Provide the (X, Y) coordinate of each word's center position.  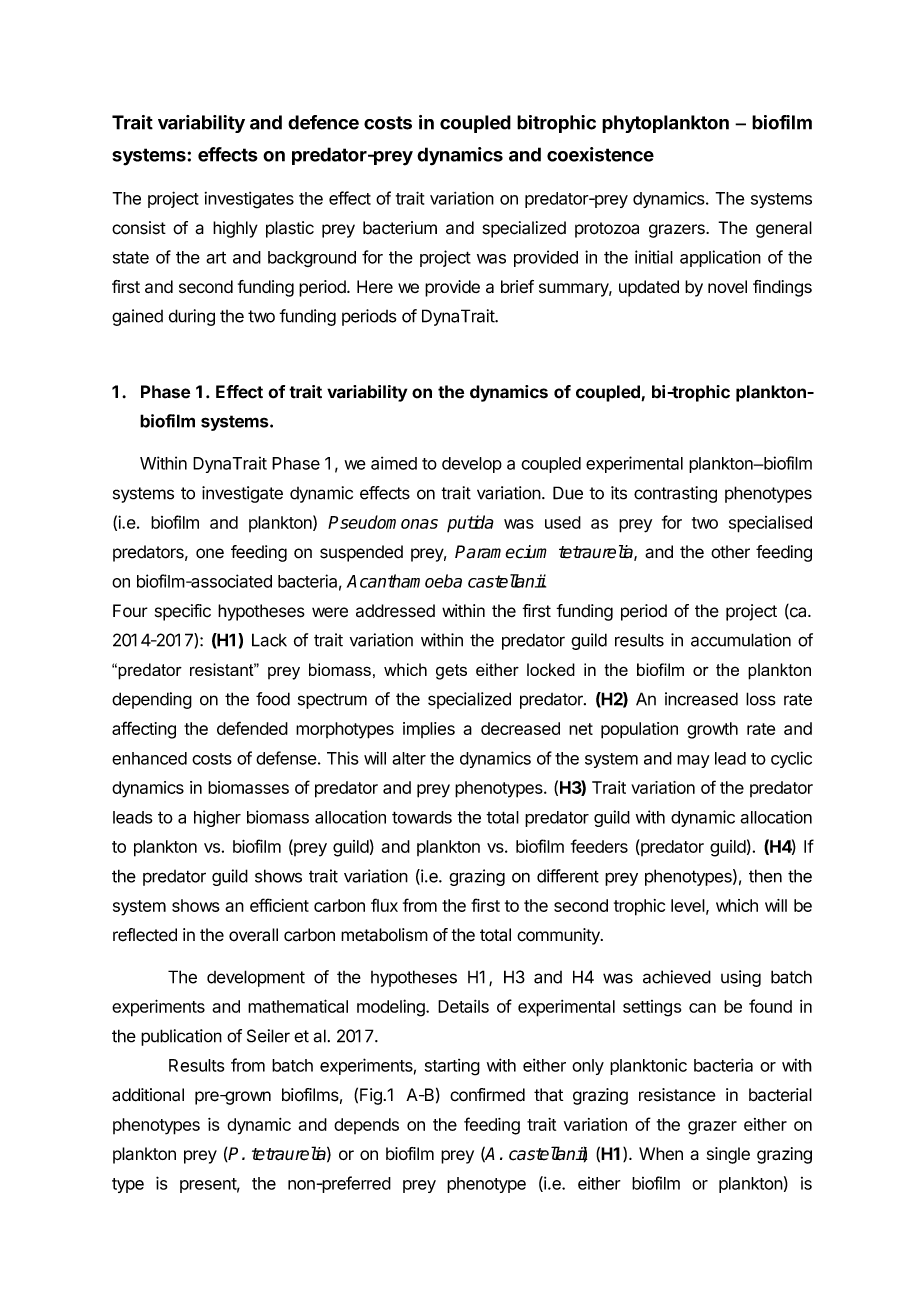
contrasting (675, 494)
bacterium (400, 228)
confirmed (487, 1095)
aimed (394, 463)
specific (183, 612)
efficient (279, 905)
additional (148, 1095)
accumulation (741, 640)
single (728, 1155)
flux (384, 905)
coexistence (600, 154)
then (765, 876)
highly (235, 229)
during (191, 317)
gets (451, 672)
